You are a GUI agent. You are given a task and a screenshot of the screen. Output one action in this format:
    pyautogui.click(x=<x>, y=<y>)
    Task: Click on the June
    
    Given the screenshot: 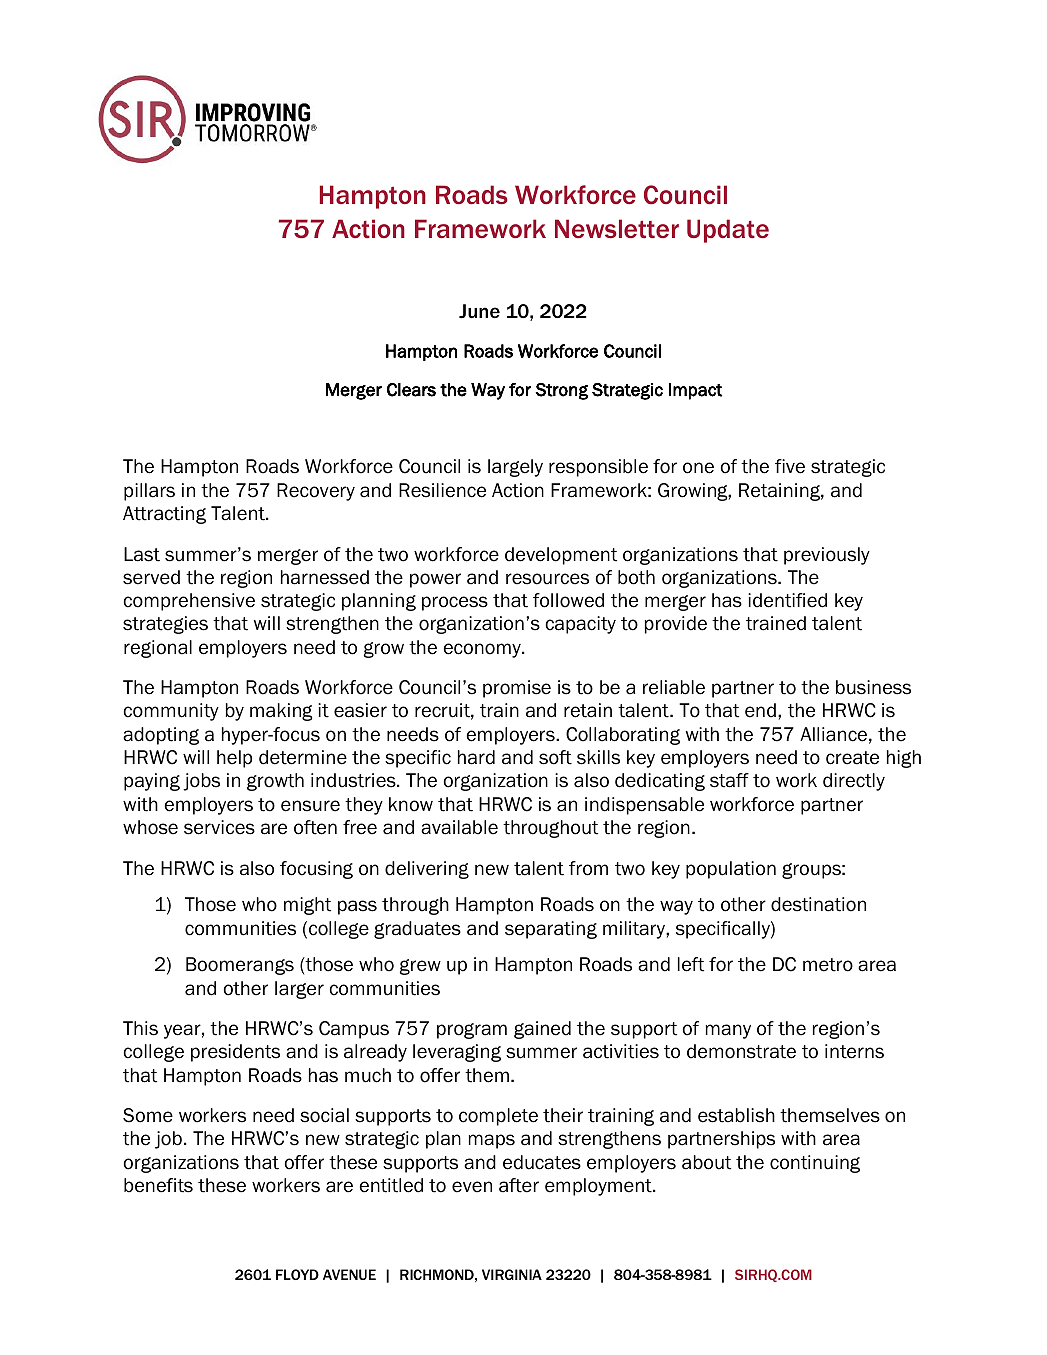 What is the action you would take?
    pyautogui.click(x=479, y=311)
